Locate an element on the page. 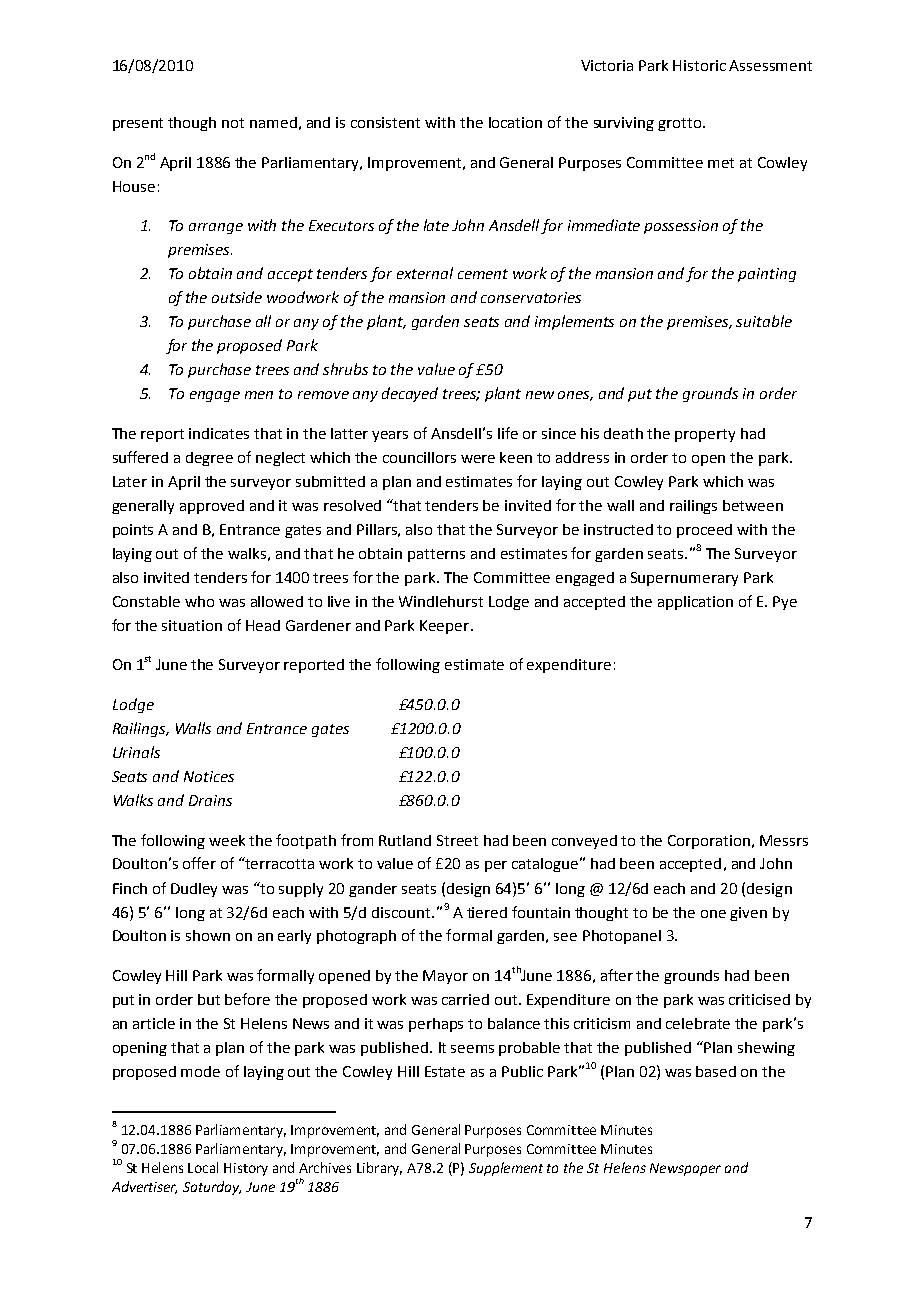  location is located at coordinates (515, 122).
